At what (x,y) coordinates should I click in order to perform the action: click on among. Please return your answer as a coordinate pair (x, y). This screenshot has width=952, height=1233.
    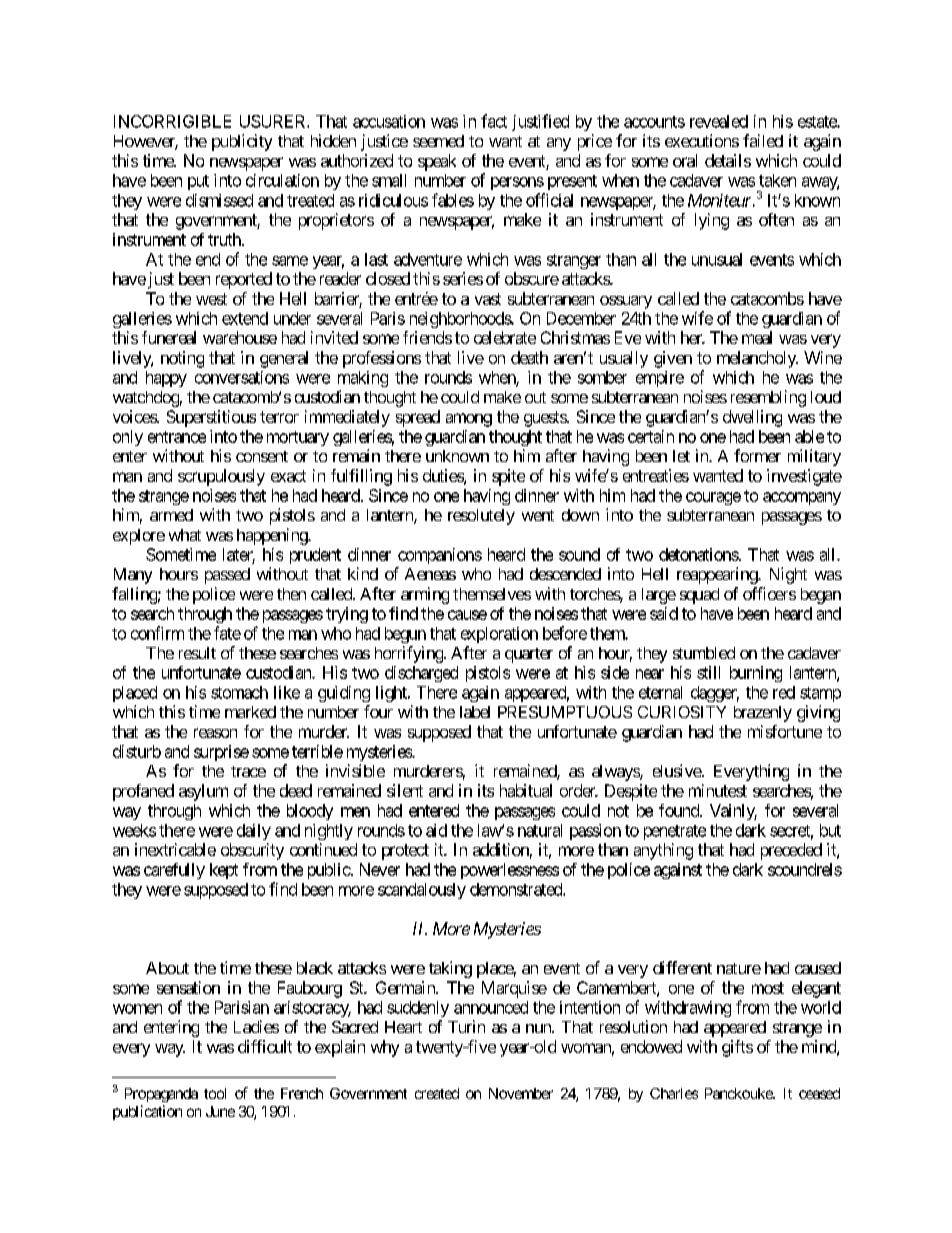
    Looking at the image, I should click on (469, 420).
